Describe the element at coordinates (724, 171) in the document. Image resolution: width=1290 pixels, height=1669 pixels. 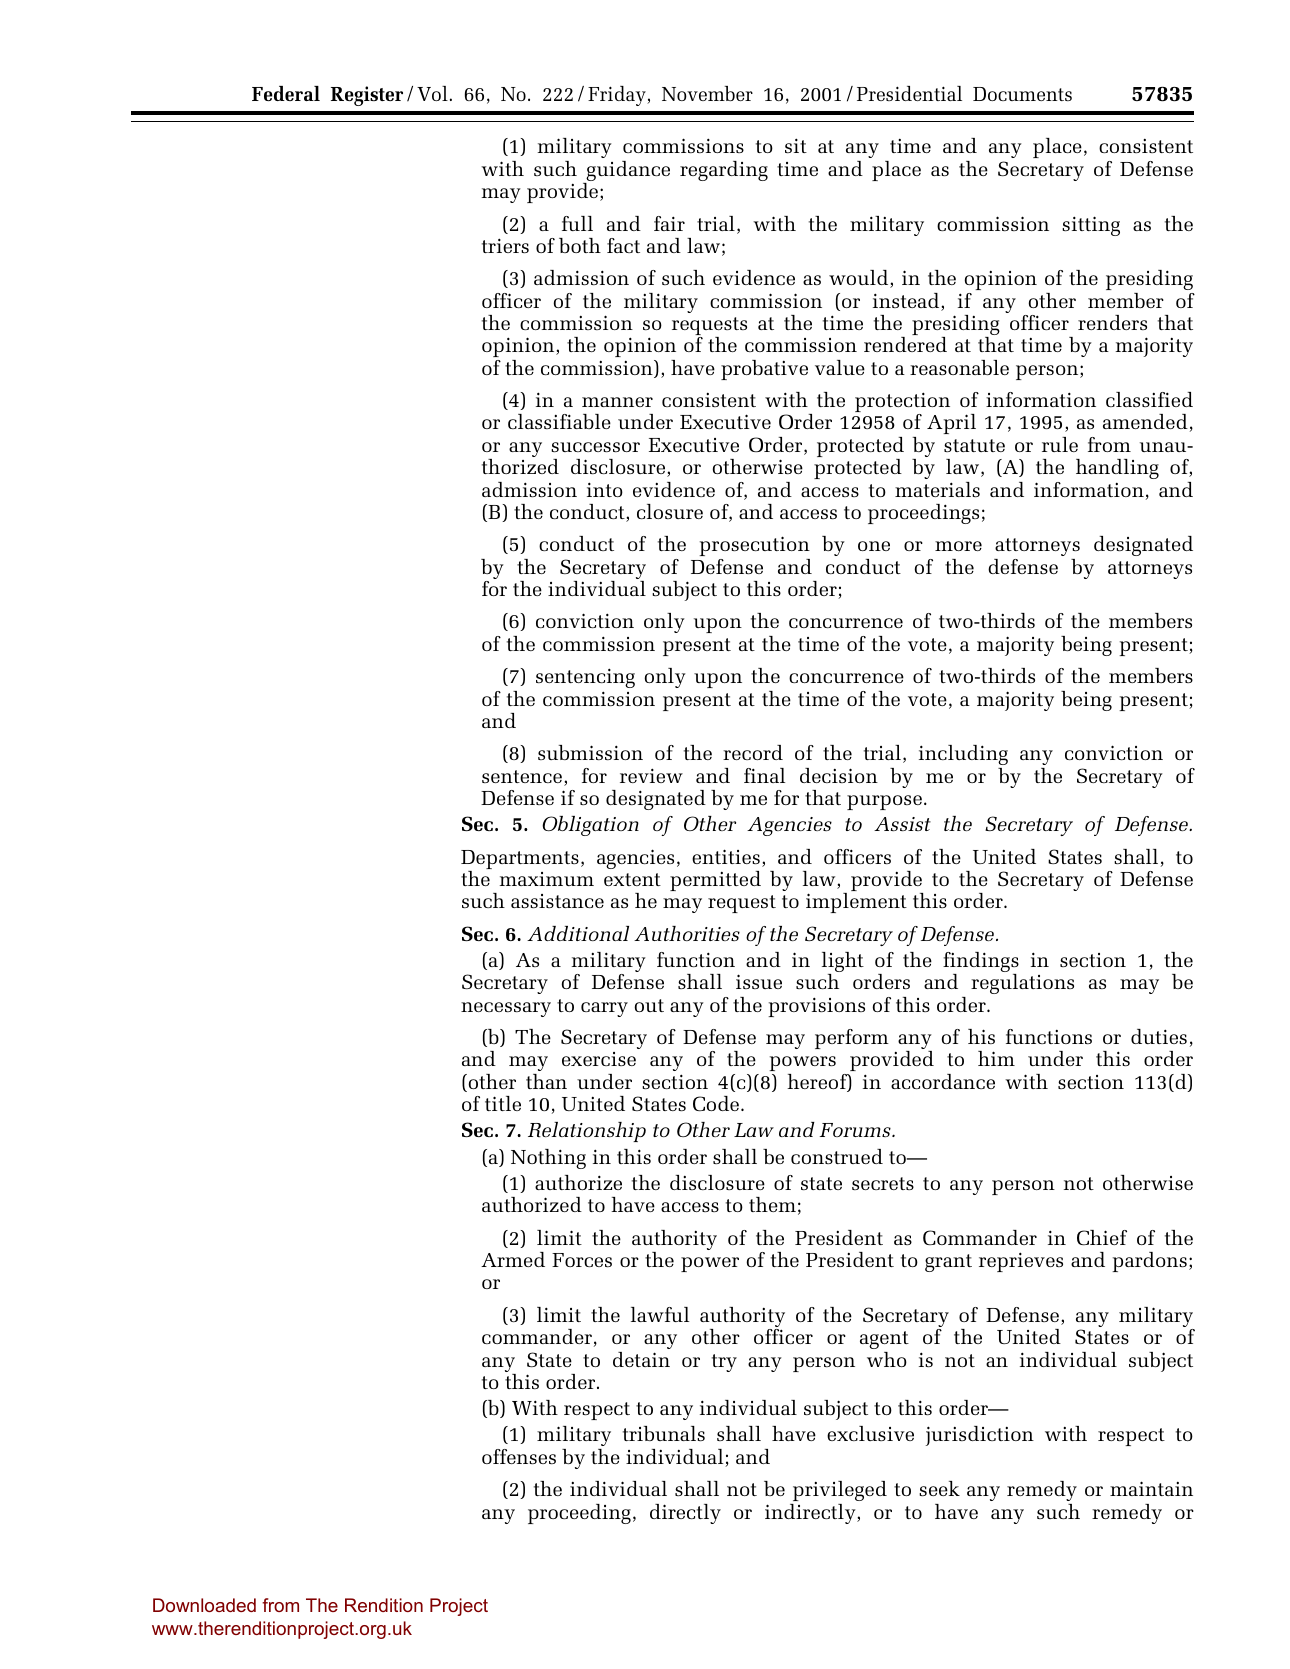
I see `regarding` at that location.
